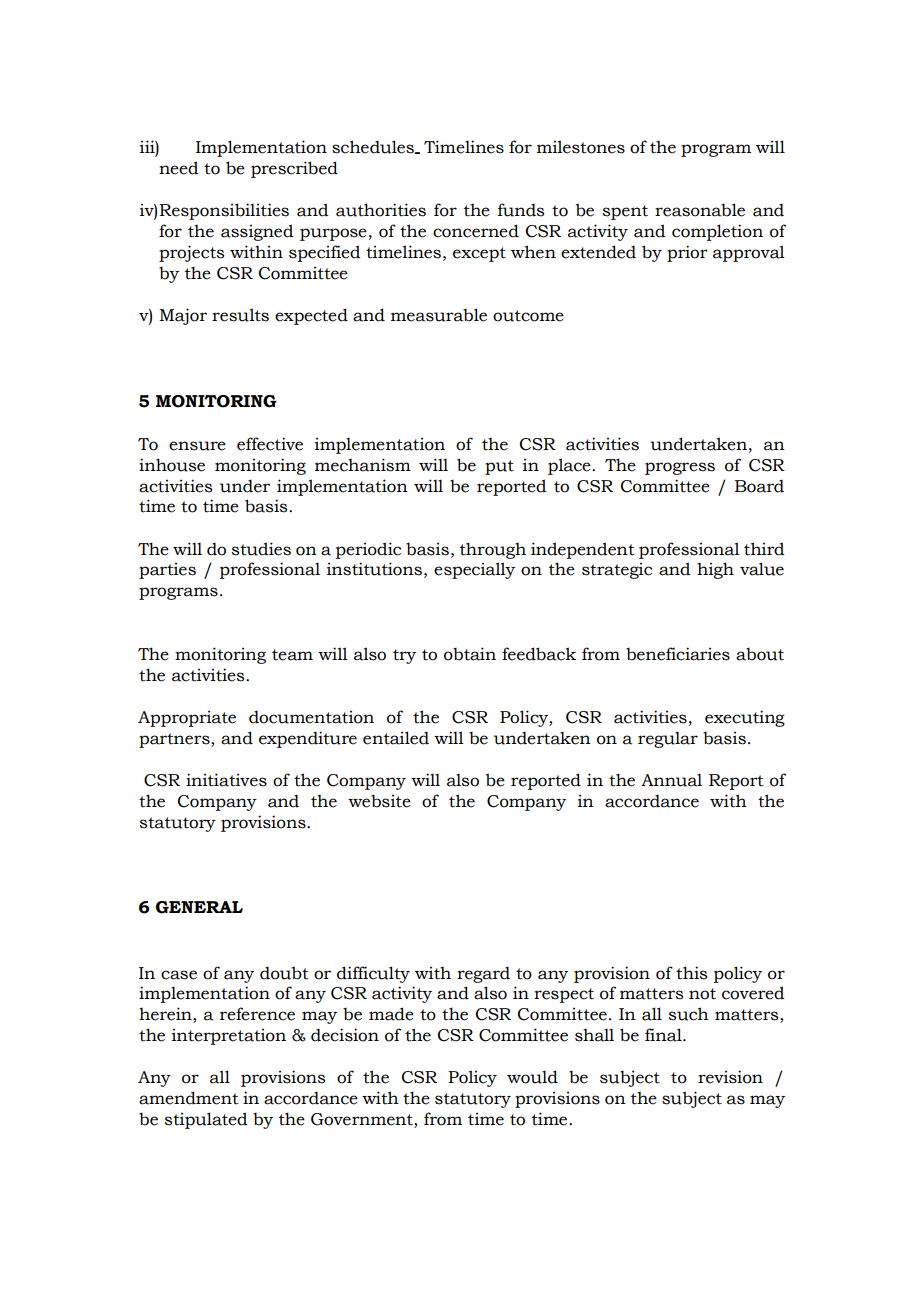 This document has width=924, height=1308. Describe the element at coordinates (206, 1120) in the document. I see `stipulated` at that location.
